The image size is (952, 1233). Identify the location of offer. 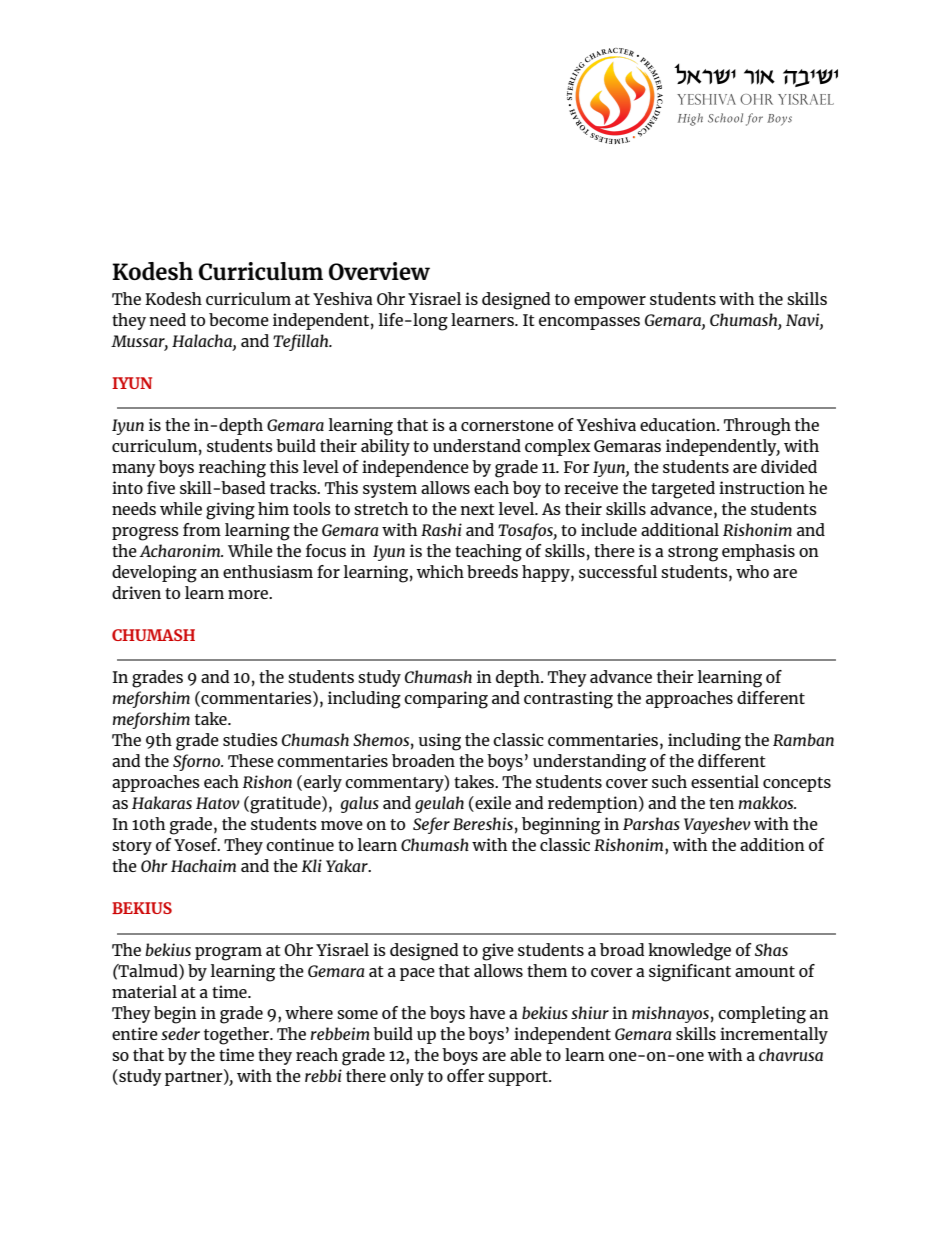
(466, 1075).
